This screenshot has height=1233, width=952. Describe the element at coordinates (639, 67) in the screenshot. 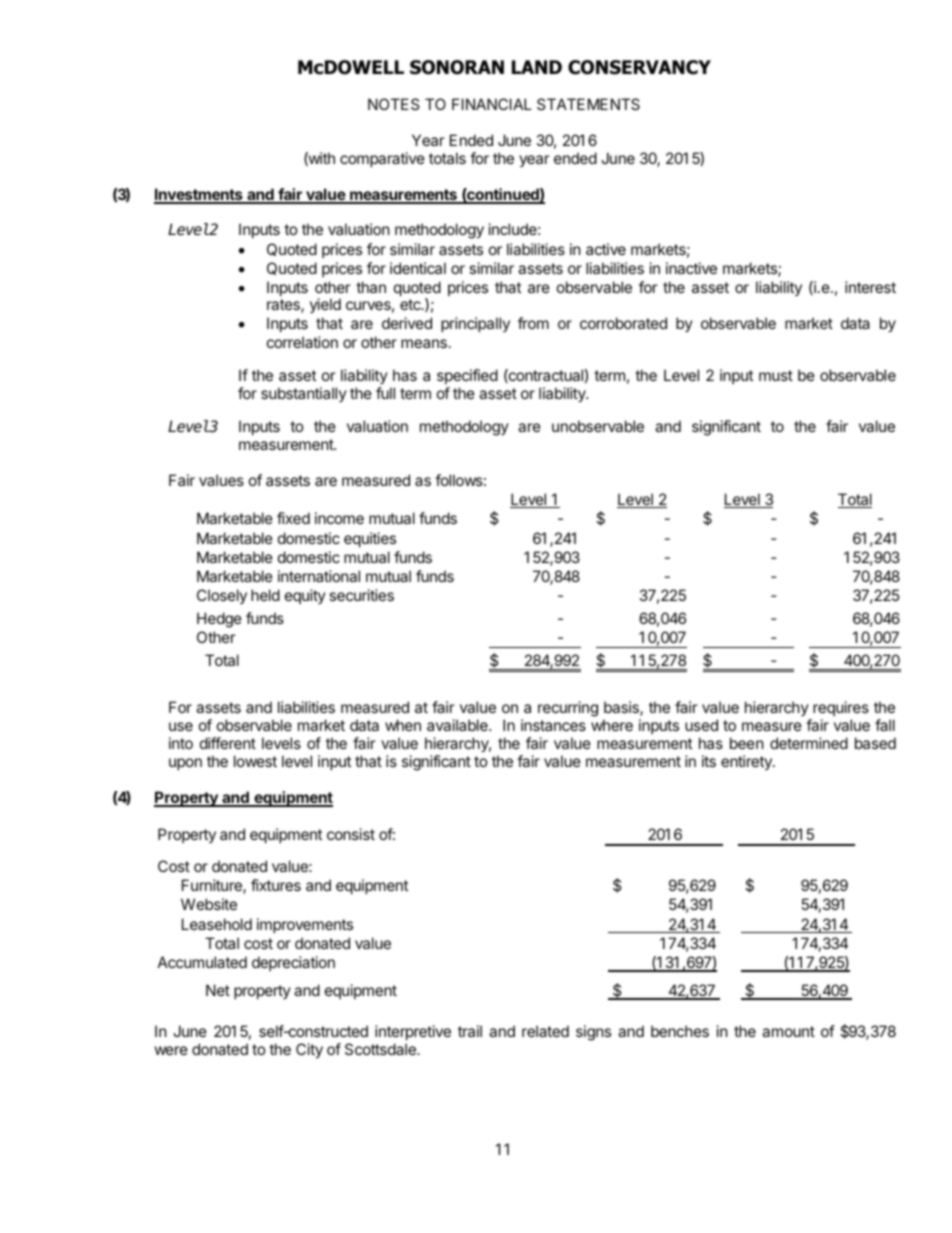

I see `CONSERVANCY` at that location.
